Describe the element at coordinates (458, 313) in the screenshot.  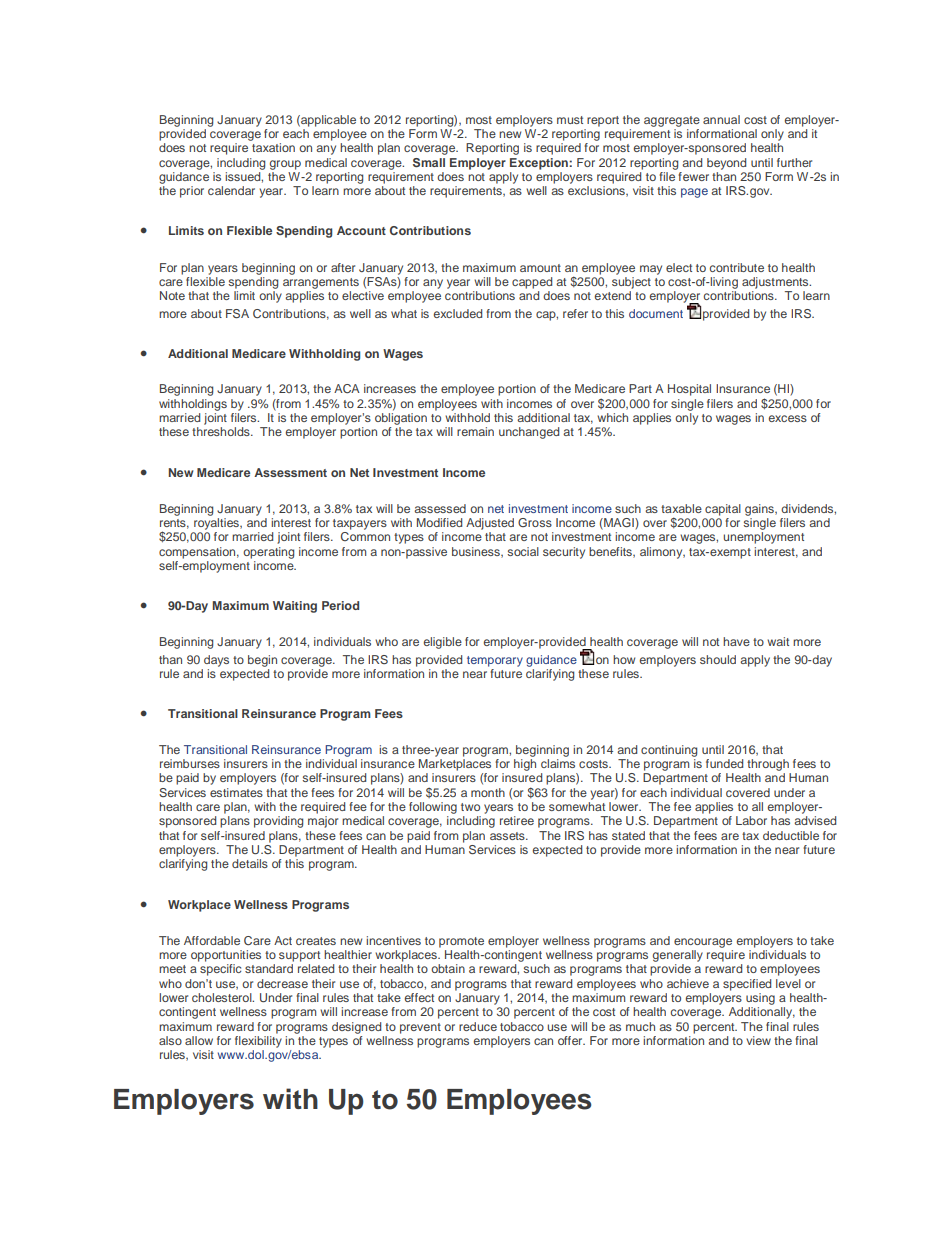
I see `excluded` at that location.
